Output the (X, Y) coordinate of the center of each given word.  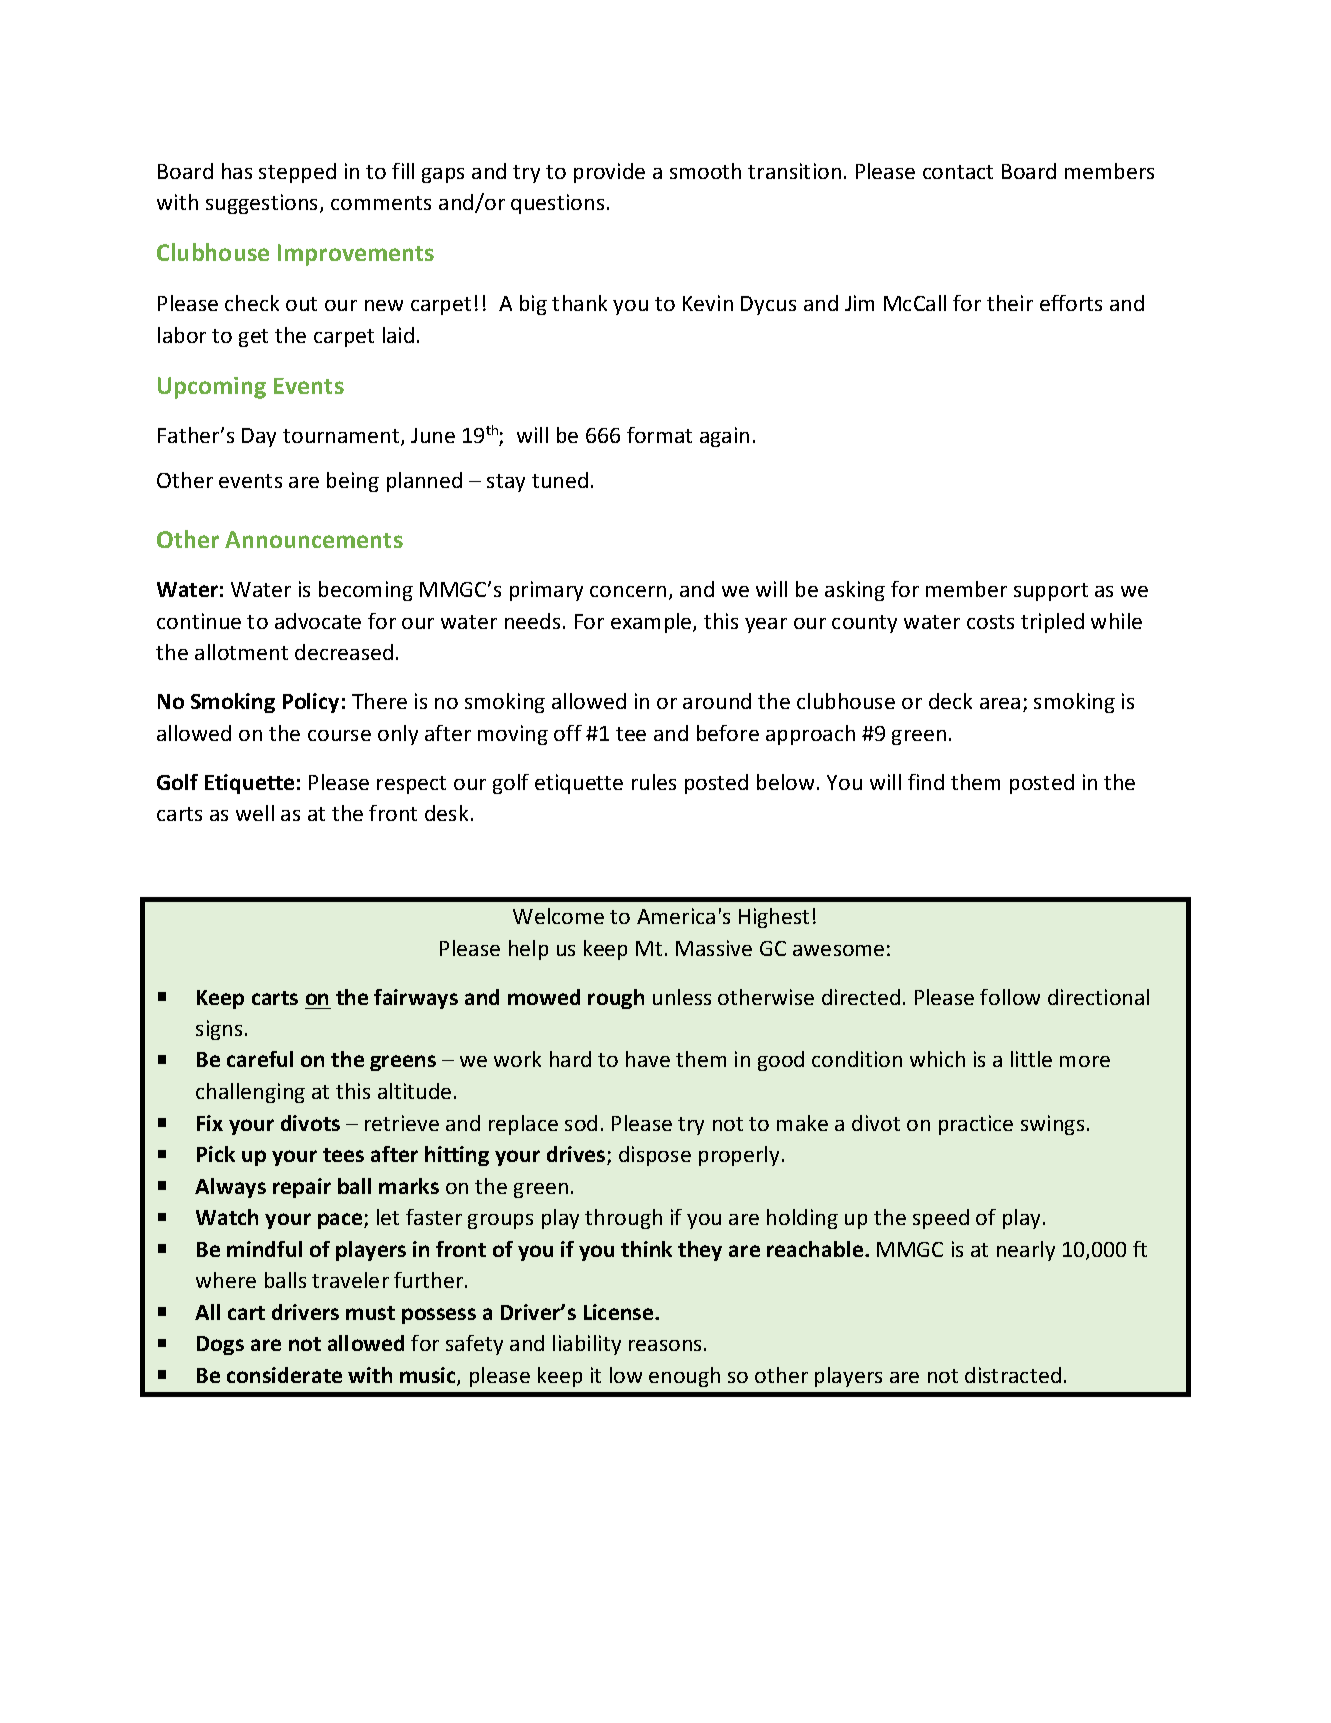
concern (628, 591)
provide (609, 173)
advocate (318, 621)
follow (1010, 997)
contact (958, 172)
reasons (665, 1345)
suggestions (263, 204)
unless (682, 997)
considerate (284, 1375)
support (1051, 592)
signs (219, 1030)
